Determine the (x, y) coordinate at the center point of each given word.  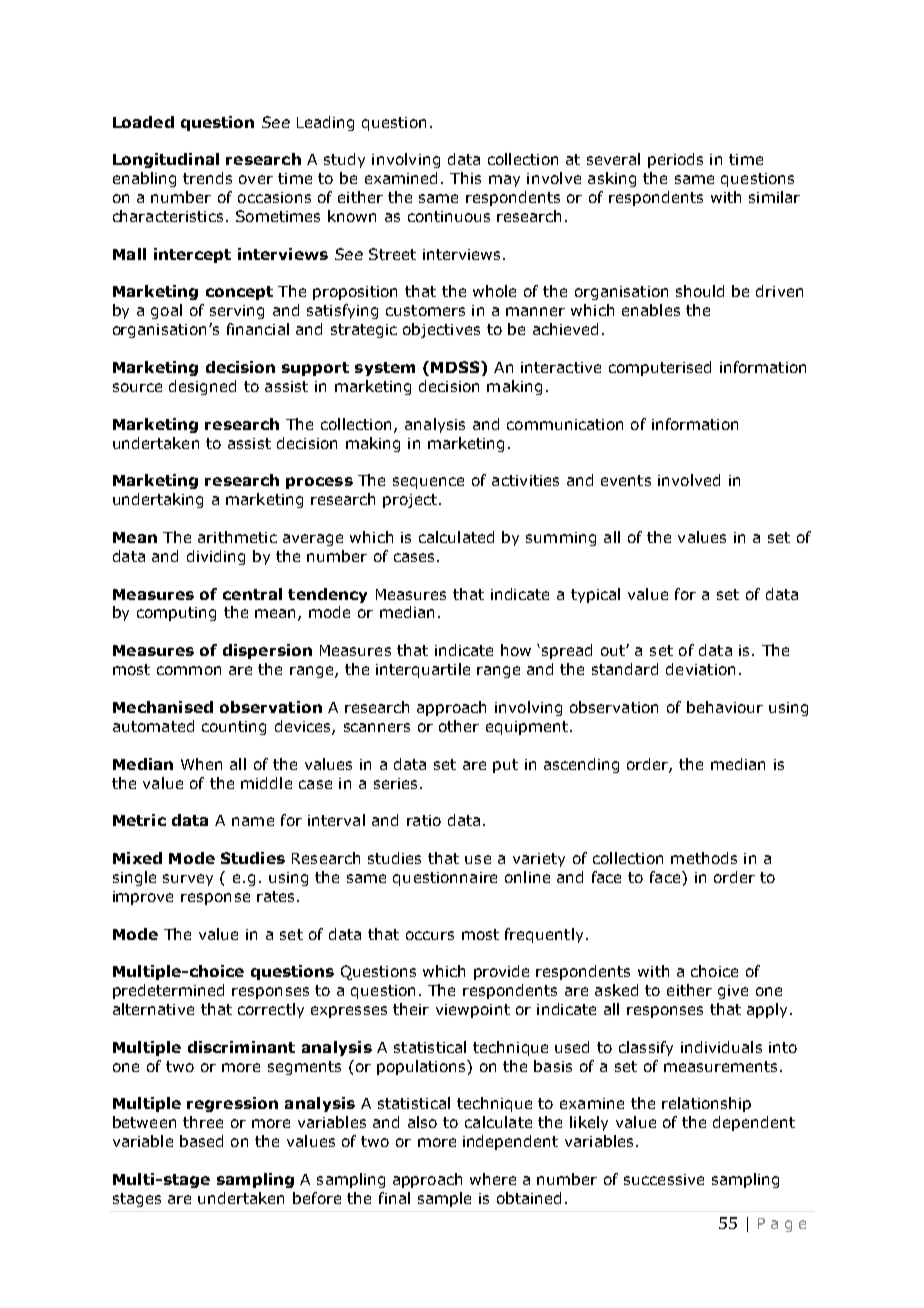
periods (675, 160)
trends (207, 178)
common (189, 670)
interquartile (423, 670)
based (201, 1141)
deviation (700, 669)
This (465, 178)
